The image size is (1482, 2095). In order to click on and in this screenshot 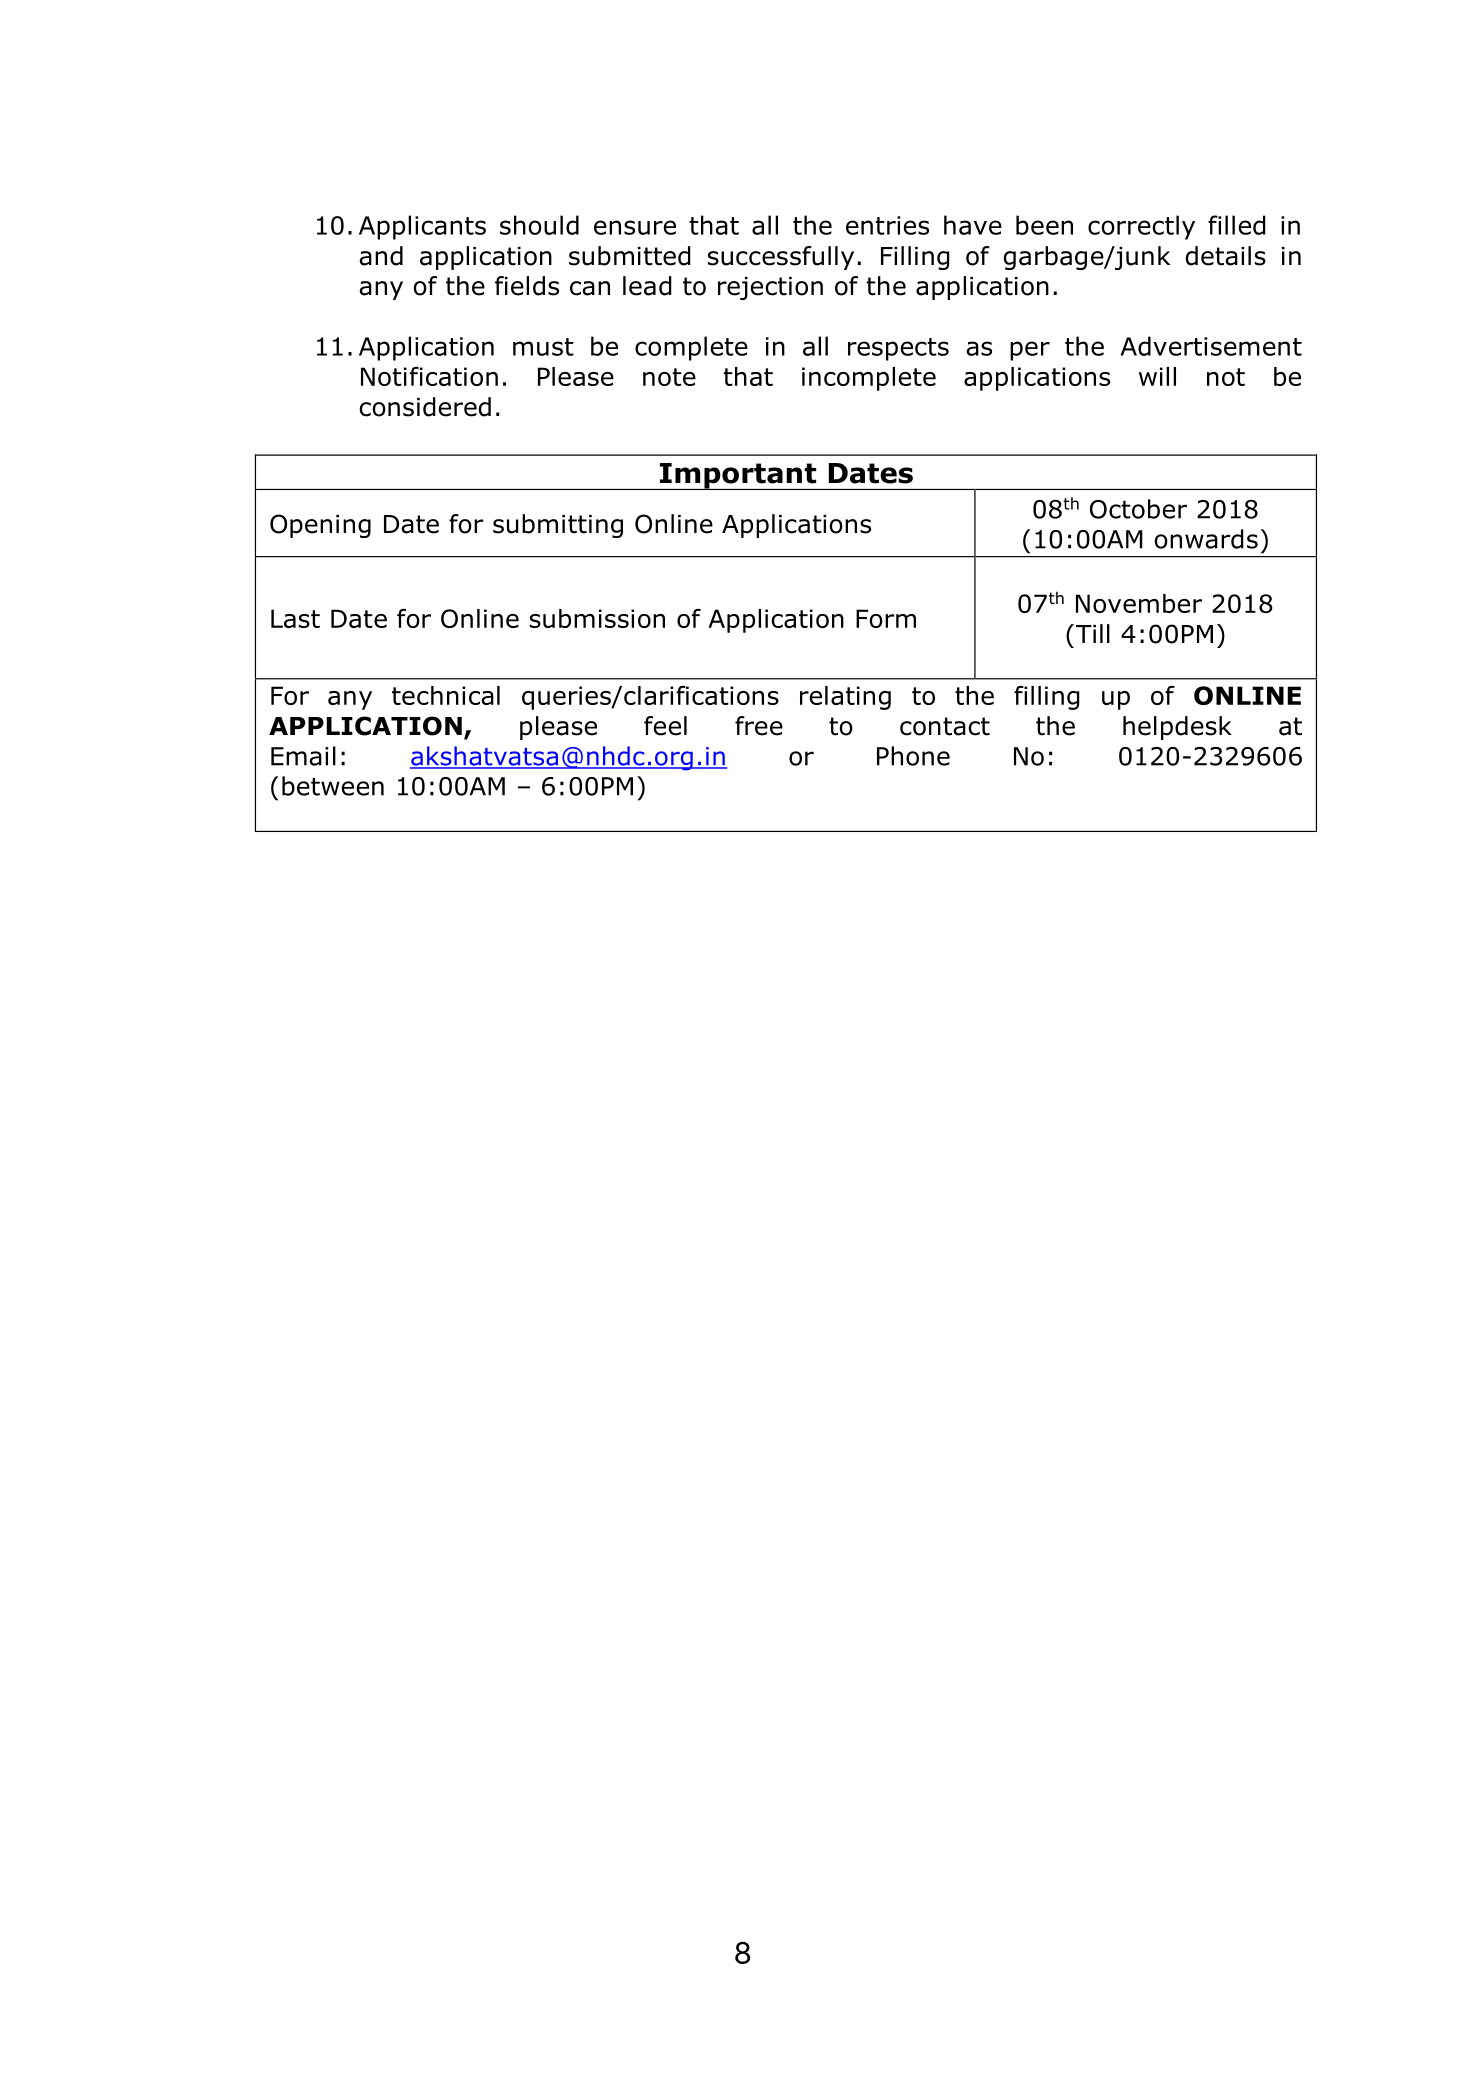, I will do `click(381, 256)`.
